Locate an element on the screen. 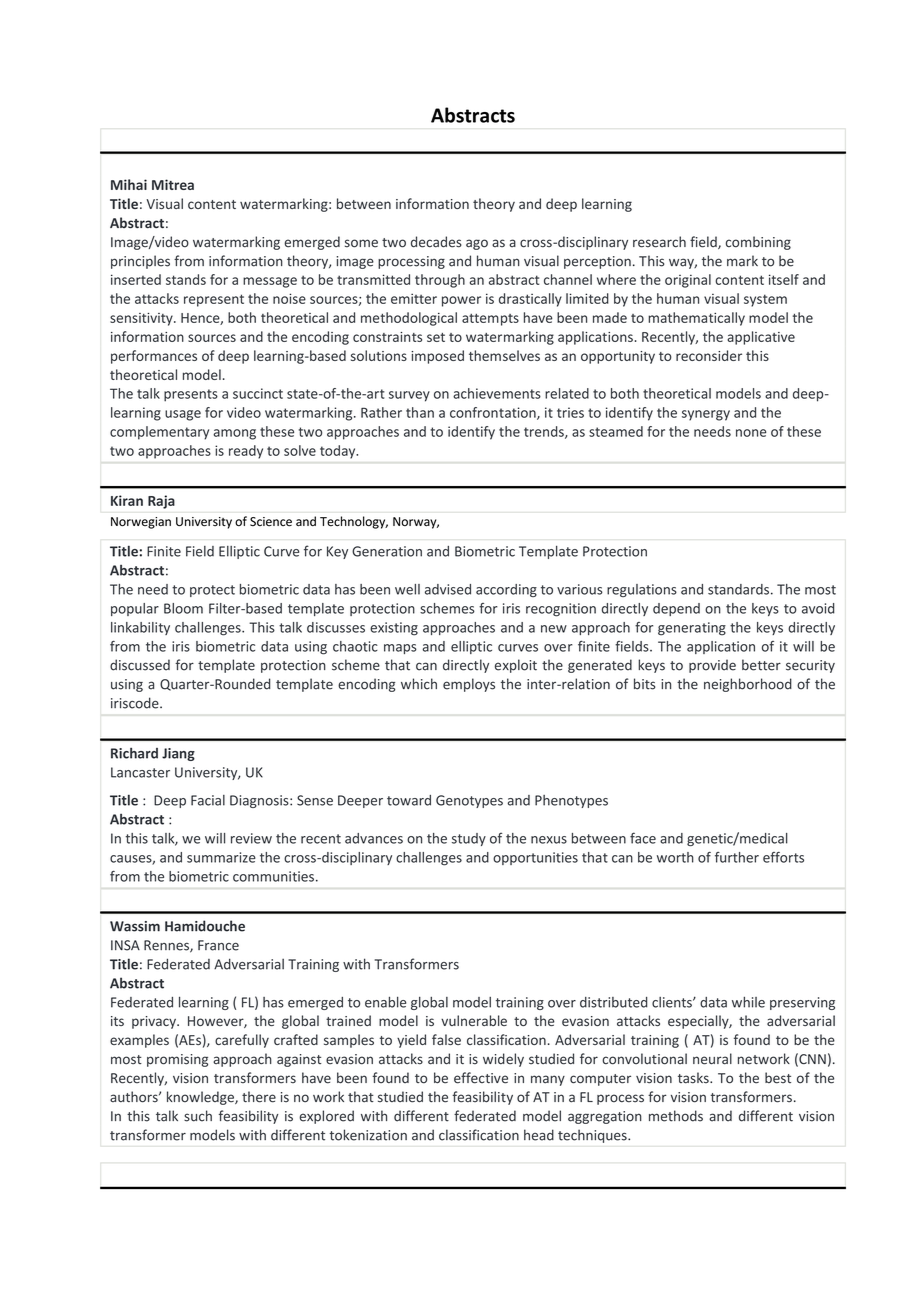 The height and width of the screenshot is (1308, 924). ago is located at coordinates (477, 244).
